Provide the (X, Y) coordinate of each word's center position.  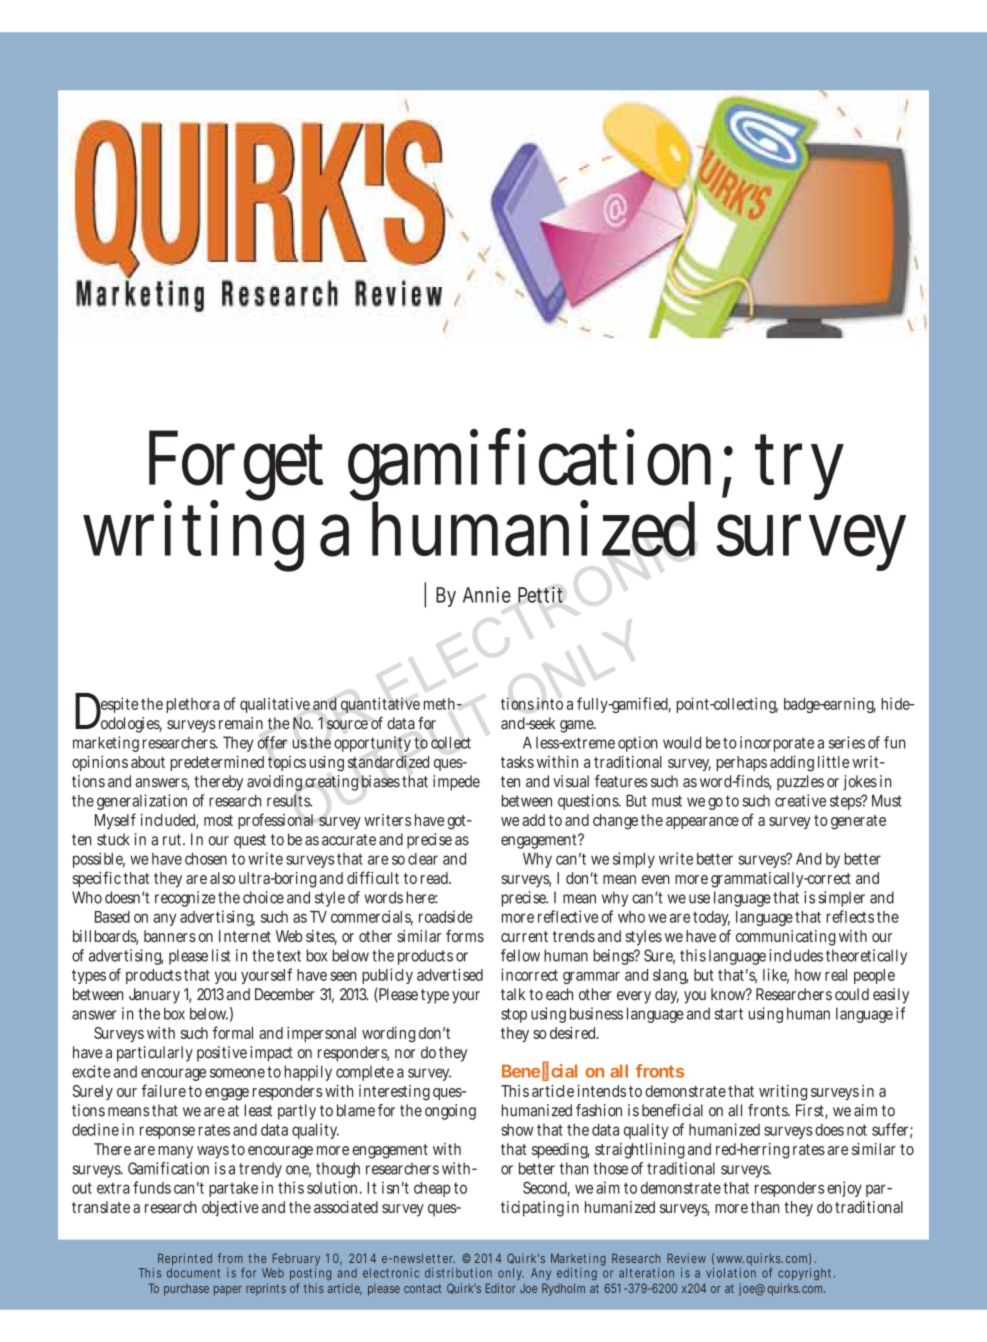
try (799, 468)
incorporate (777, 744)
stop (514, 1015)
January (154, 996)
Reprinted (185, 1259)
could (852, 994)
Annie (487, 595)
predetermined (217, 763)
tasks (517, 762)
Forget (236, 468)
